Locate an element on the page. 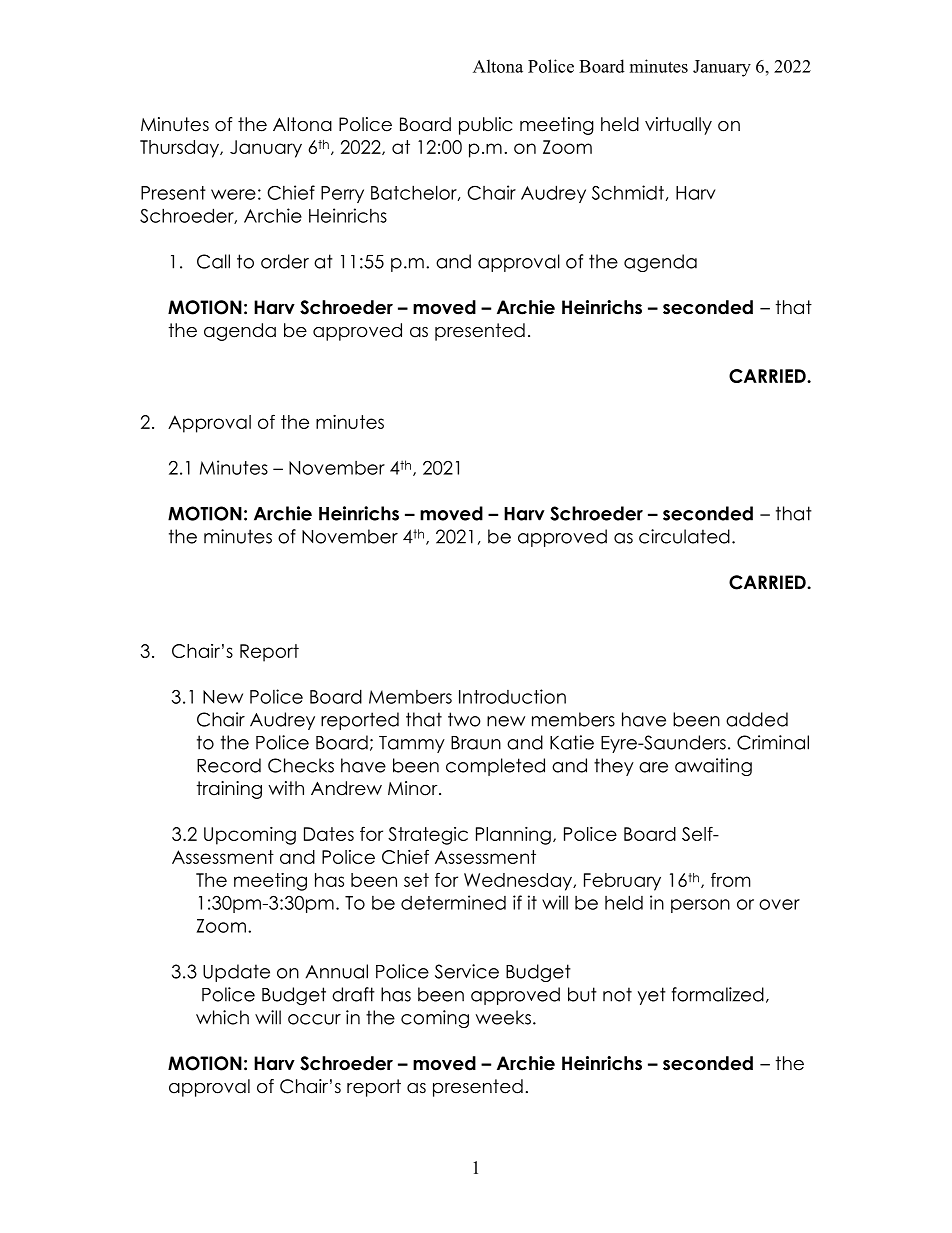  were is located at coordinates (233, 194).
